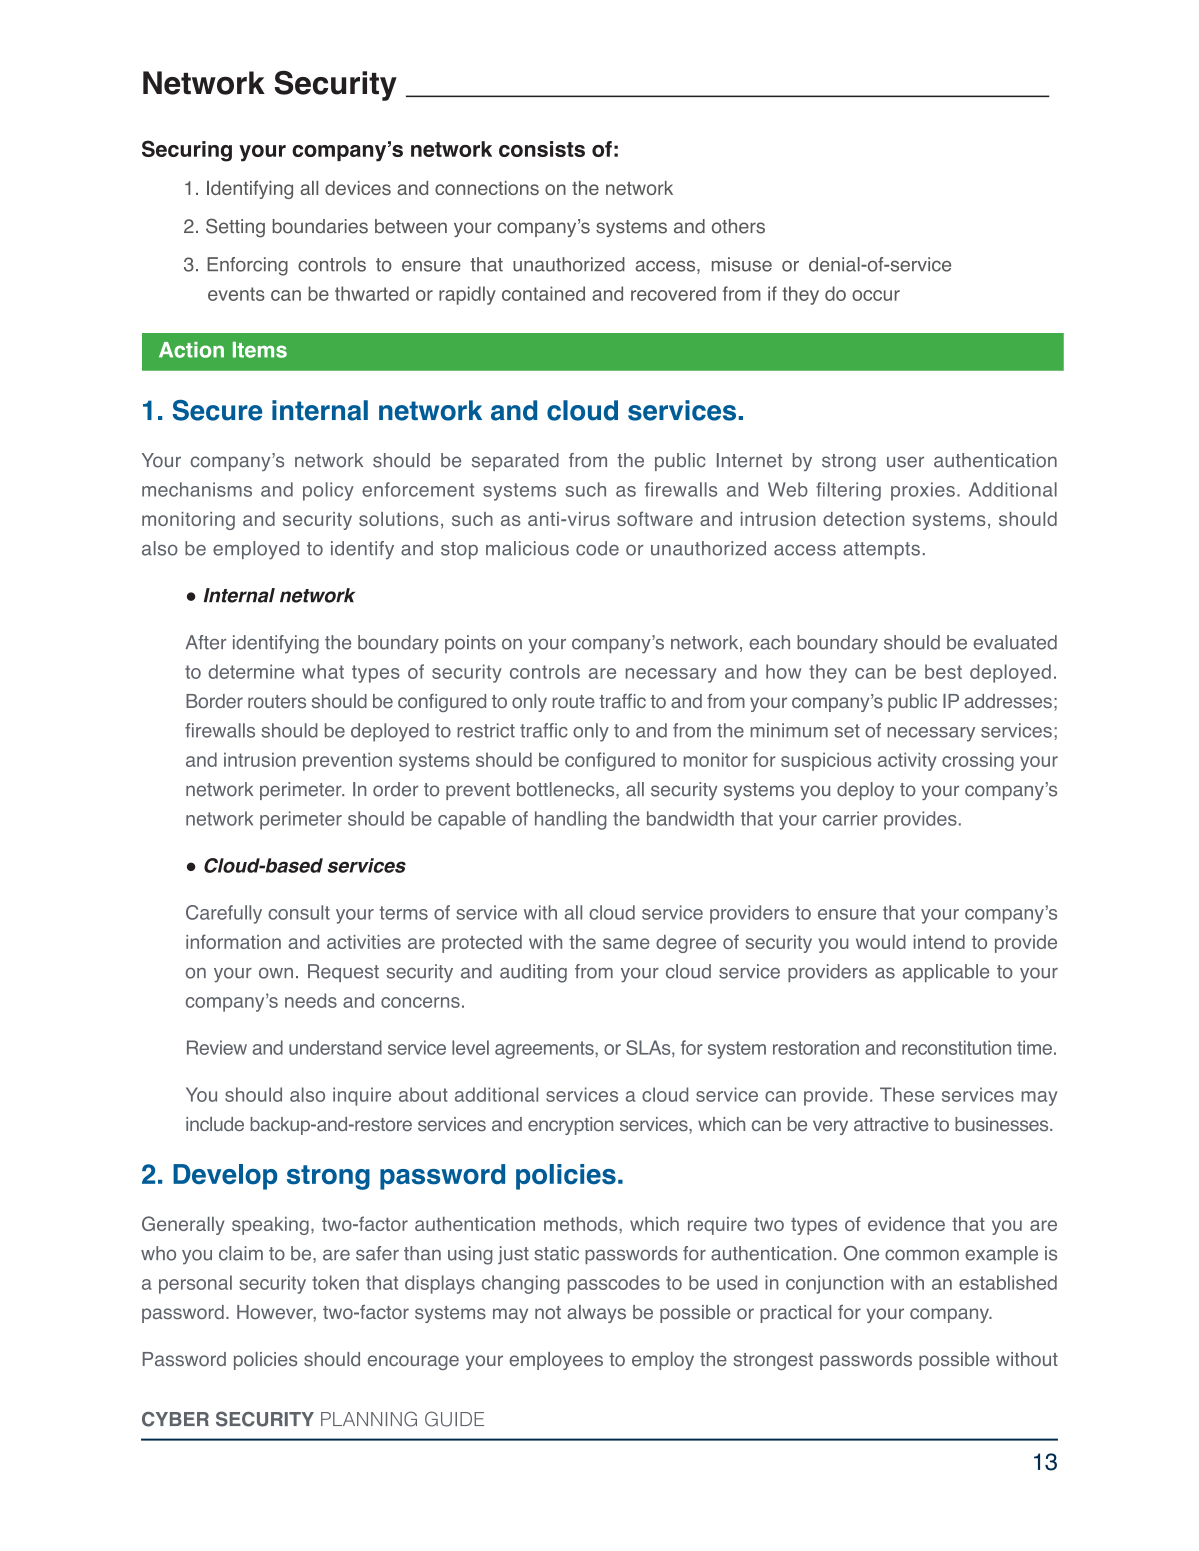 The width and height of the document is (1199, 1551). Describe the element at coordinates (655, 518) in the document. I see `software` at that location.
